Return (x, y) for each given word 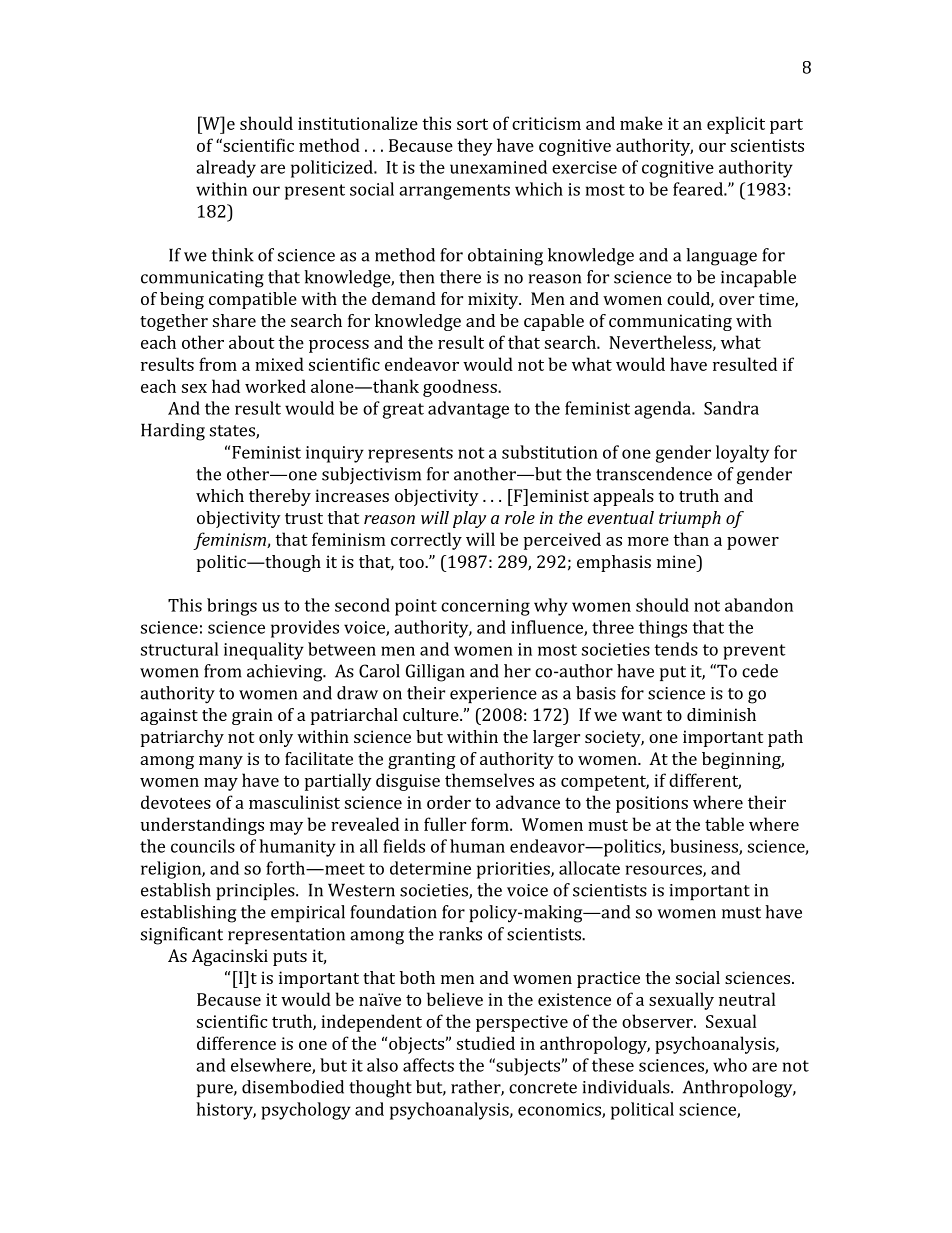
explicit (736, 125)
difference (236, 1043)
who (730, 1065)
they (475, 147)
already (226, 169)
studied (486, 1043)
